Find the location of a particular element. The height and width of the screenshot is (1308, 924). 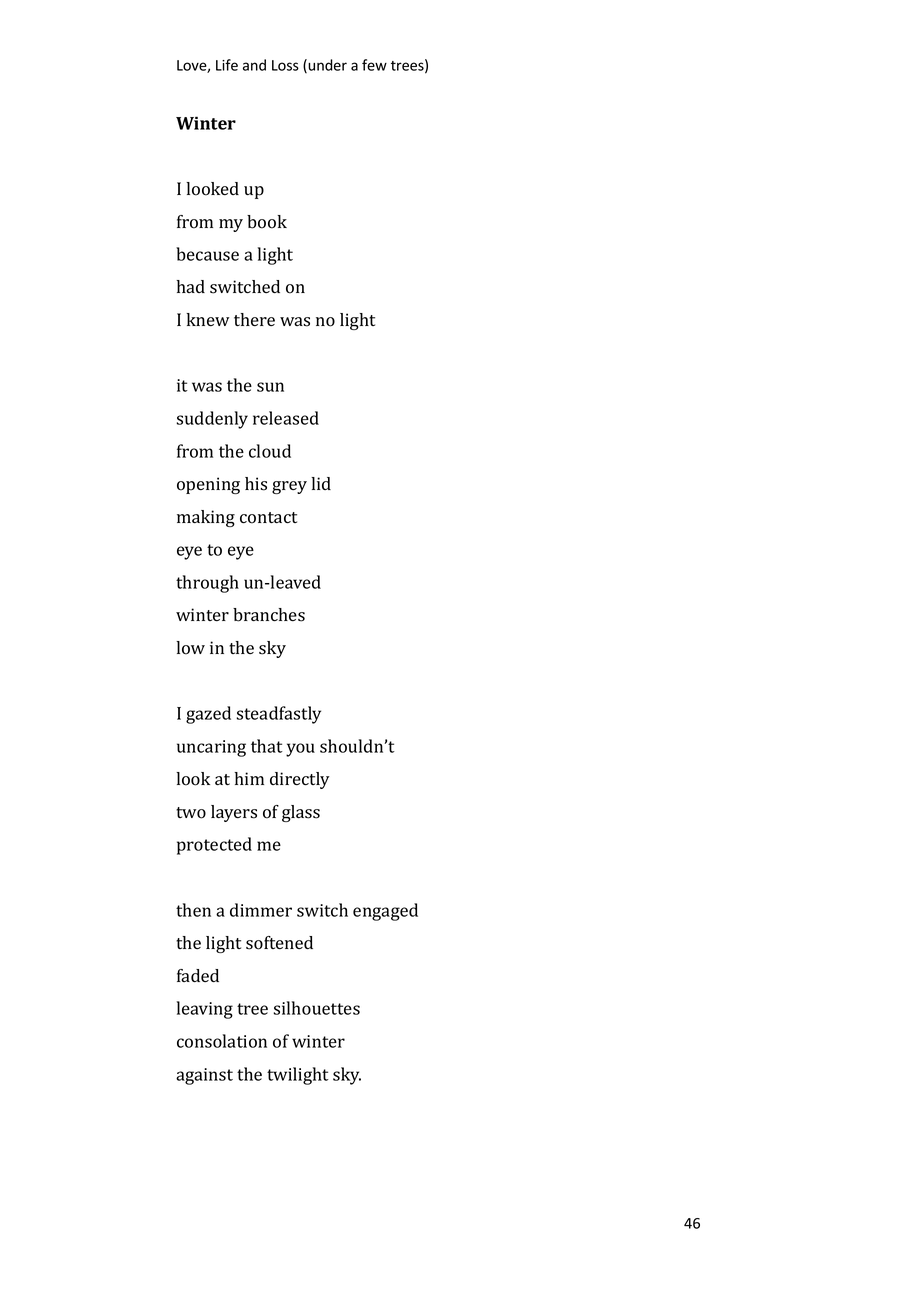

branches is located at coordinates (269, 615).
